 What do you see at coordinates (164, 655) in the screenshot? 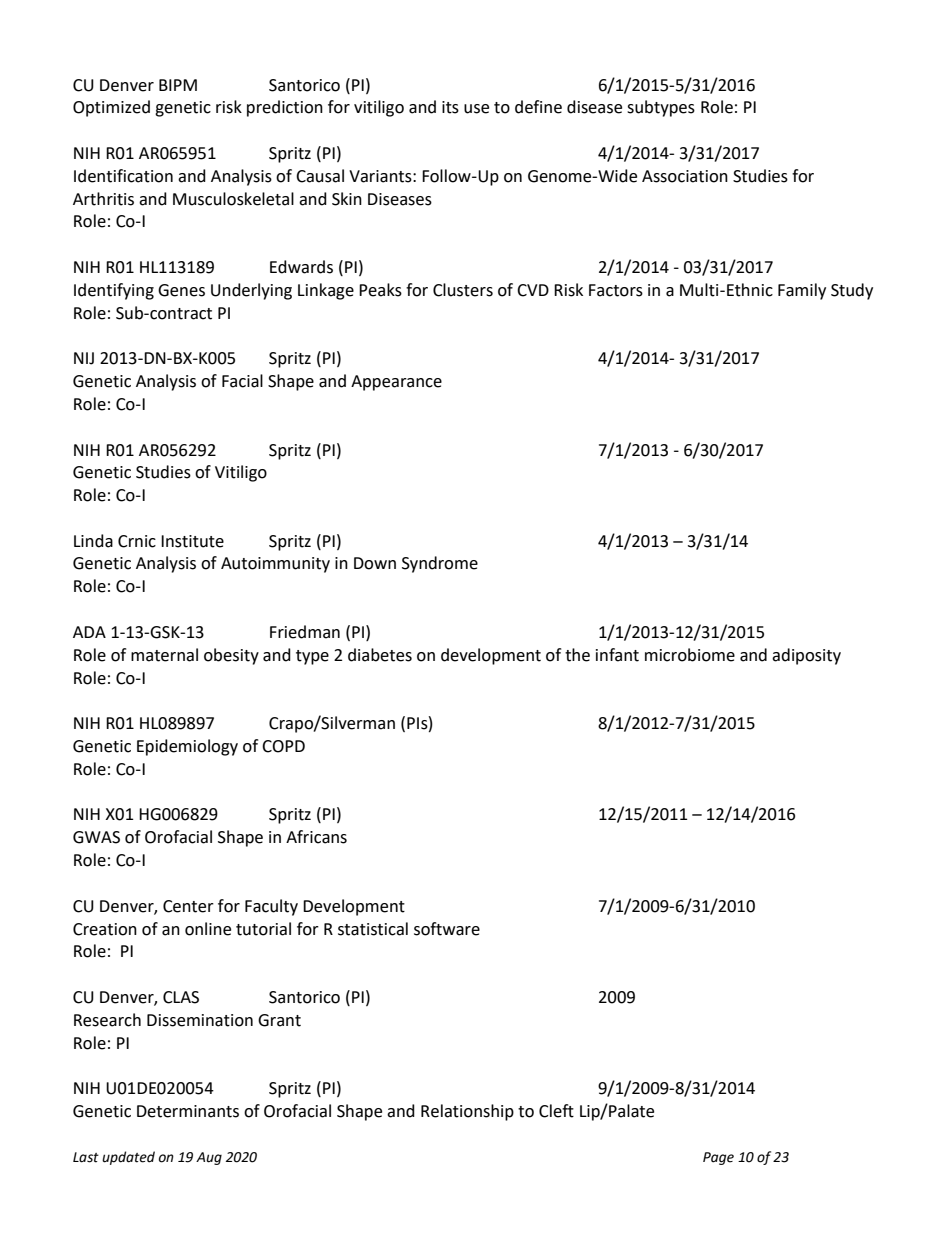
I see `maternal` at bounding box center [164, 655].
